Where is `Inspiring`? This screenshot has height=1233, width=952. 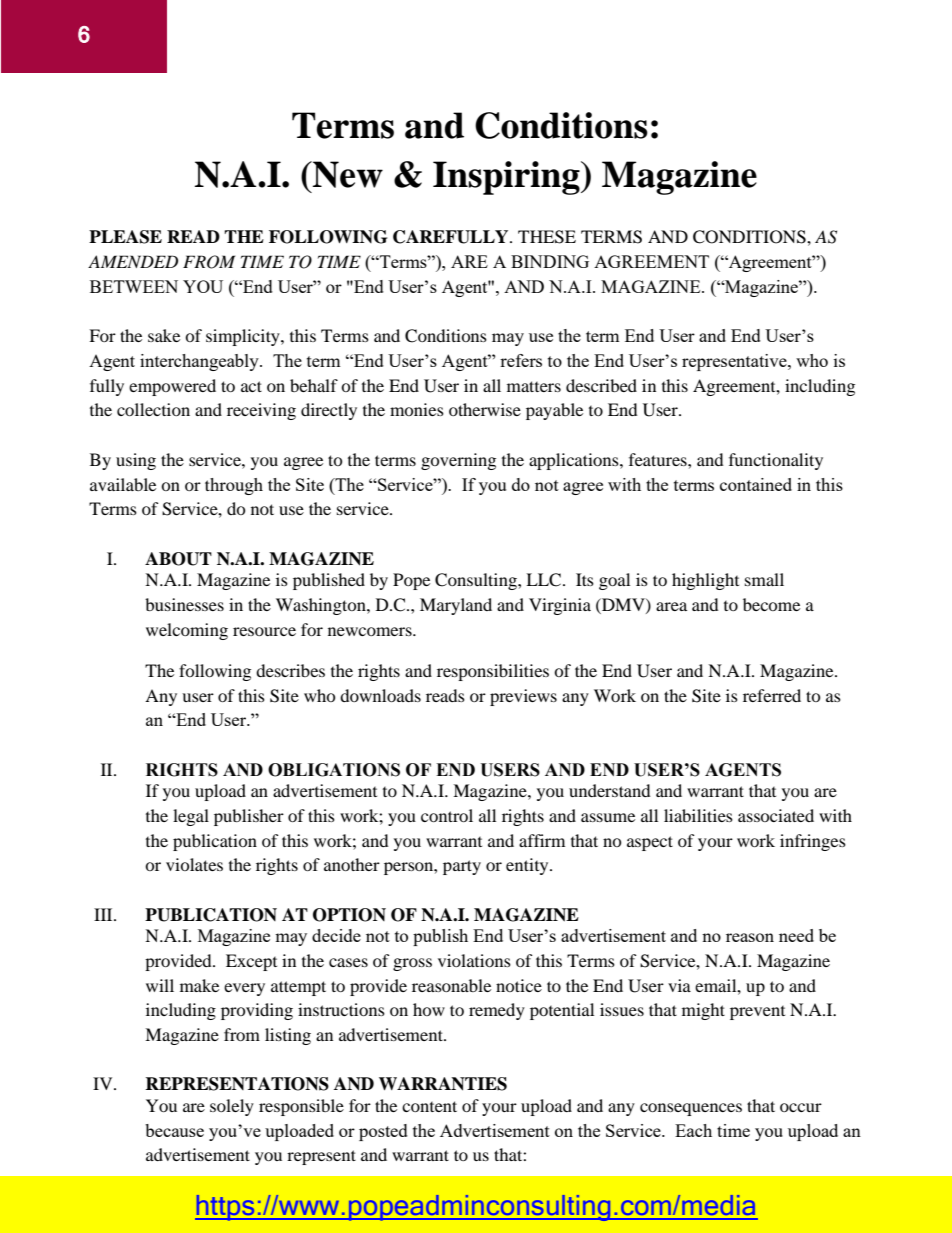
Inspiring is located at coordinates (507, 178).
